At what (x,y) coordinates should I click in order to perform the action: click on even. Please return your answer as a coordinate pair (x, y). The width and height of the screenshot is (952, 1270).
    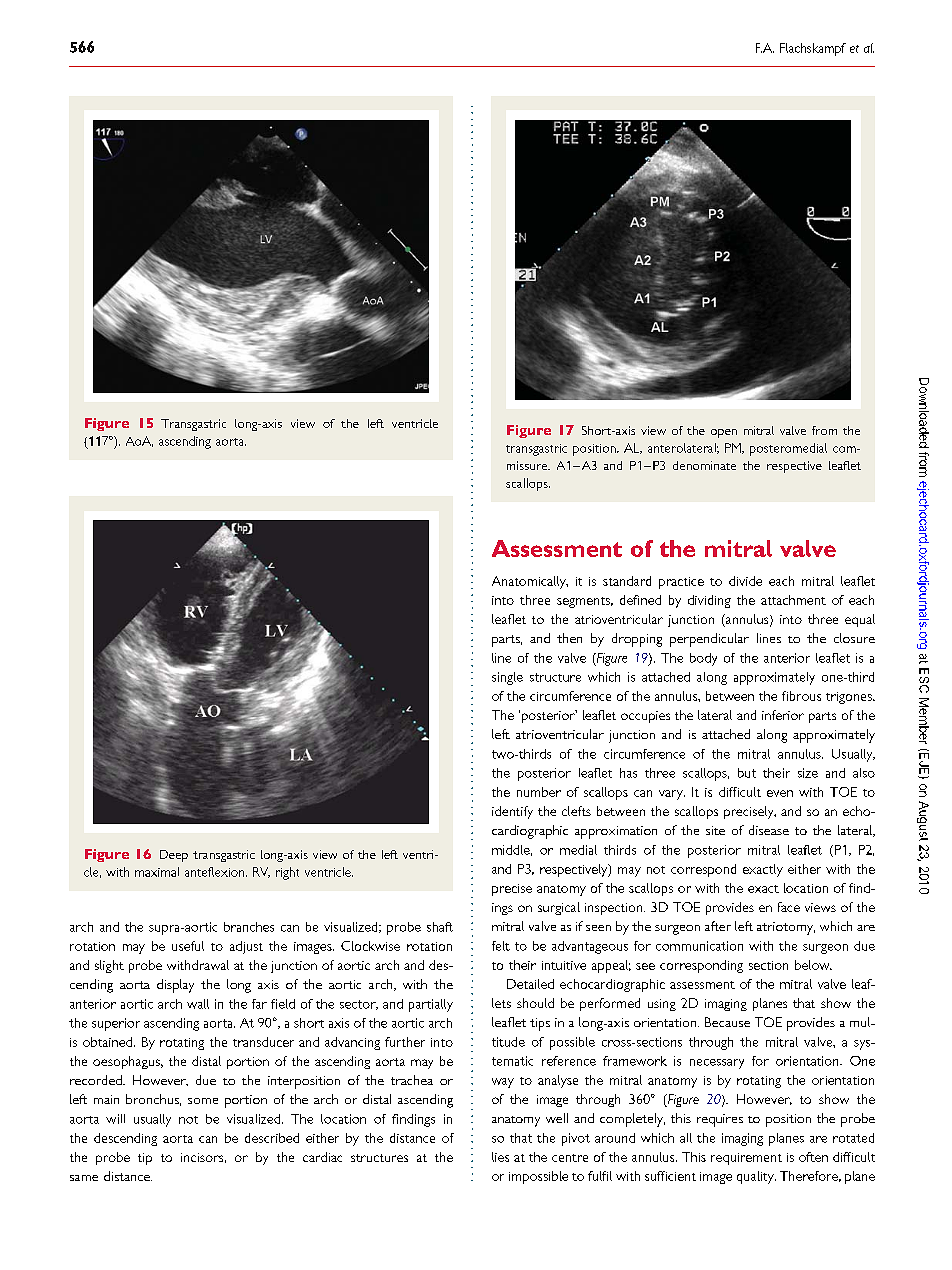
    Looking at the image, I should click on (780, 793).
